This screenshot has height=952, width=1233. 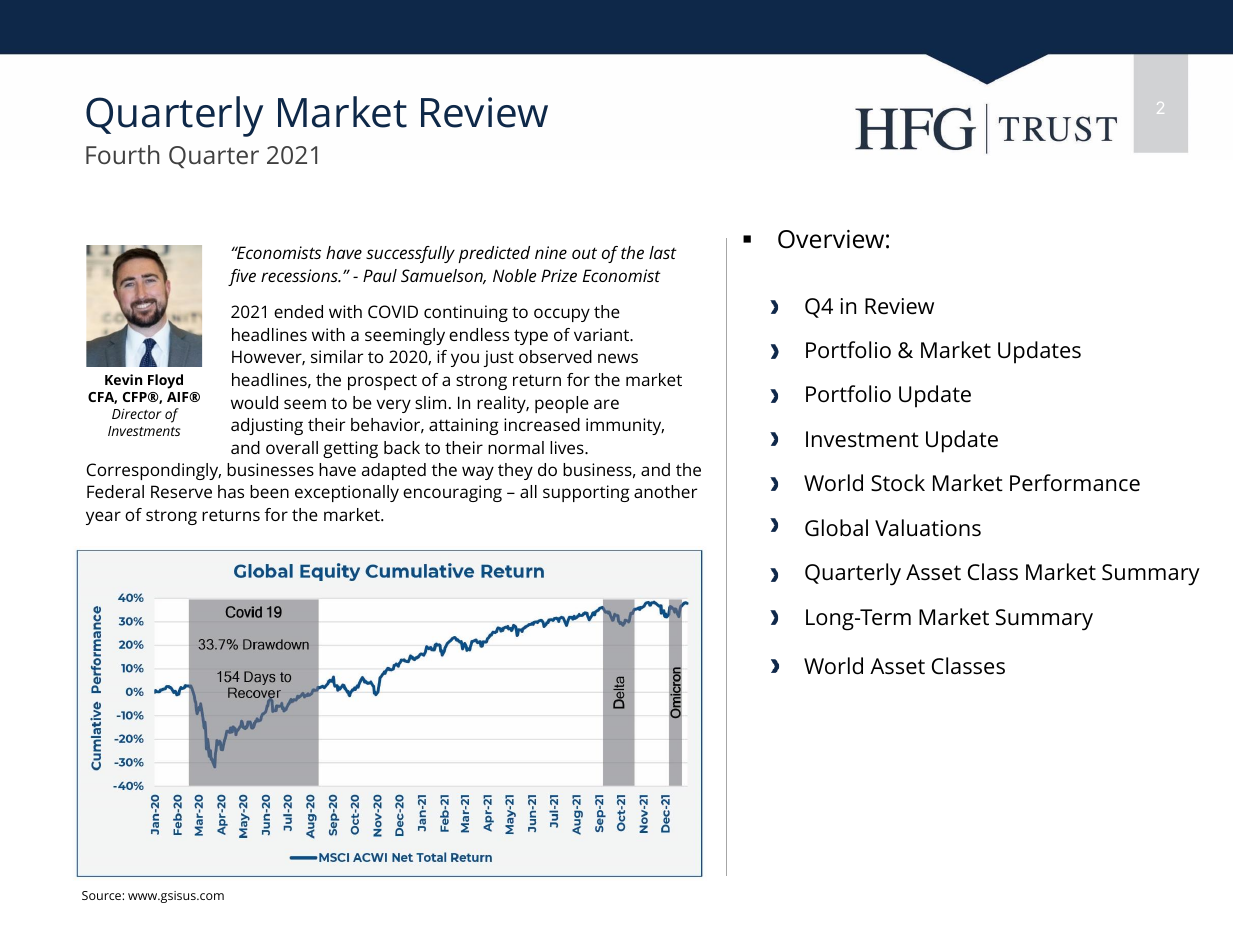 I want to click on nine, so click(x=551, y=252).
